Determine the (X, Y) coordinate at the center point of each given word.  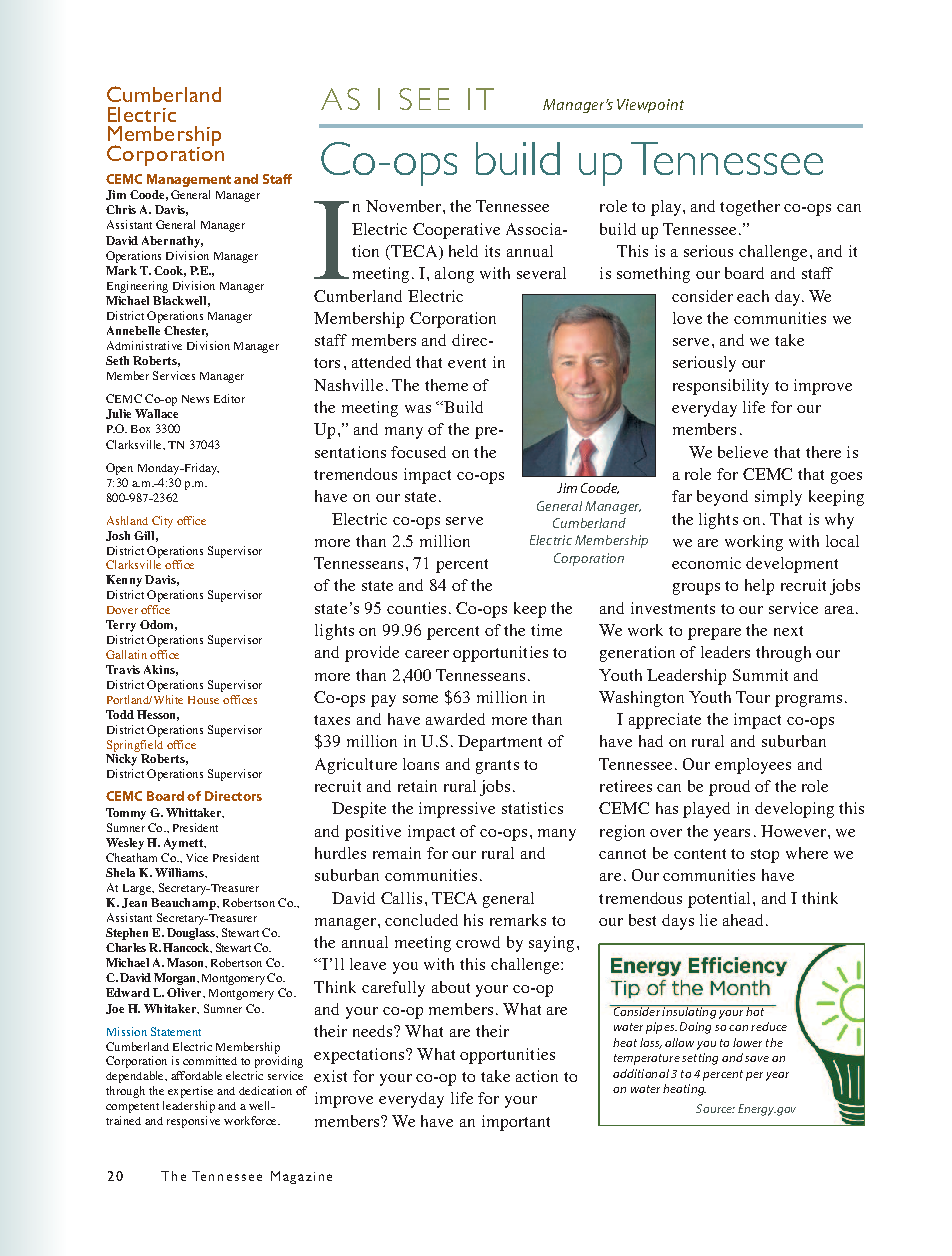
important (516, 1123)
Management (189, 180)
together (750, 208)
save (757, 1059)
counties (416, 608)
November (405, 206)
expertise (190, 1092)
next (788, 631)
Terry (121, 626)
